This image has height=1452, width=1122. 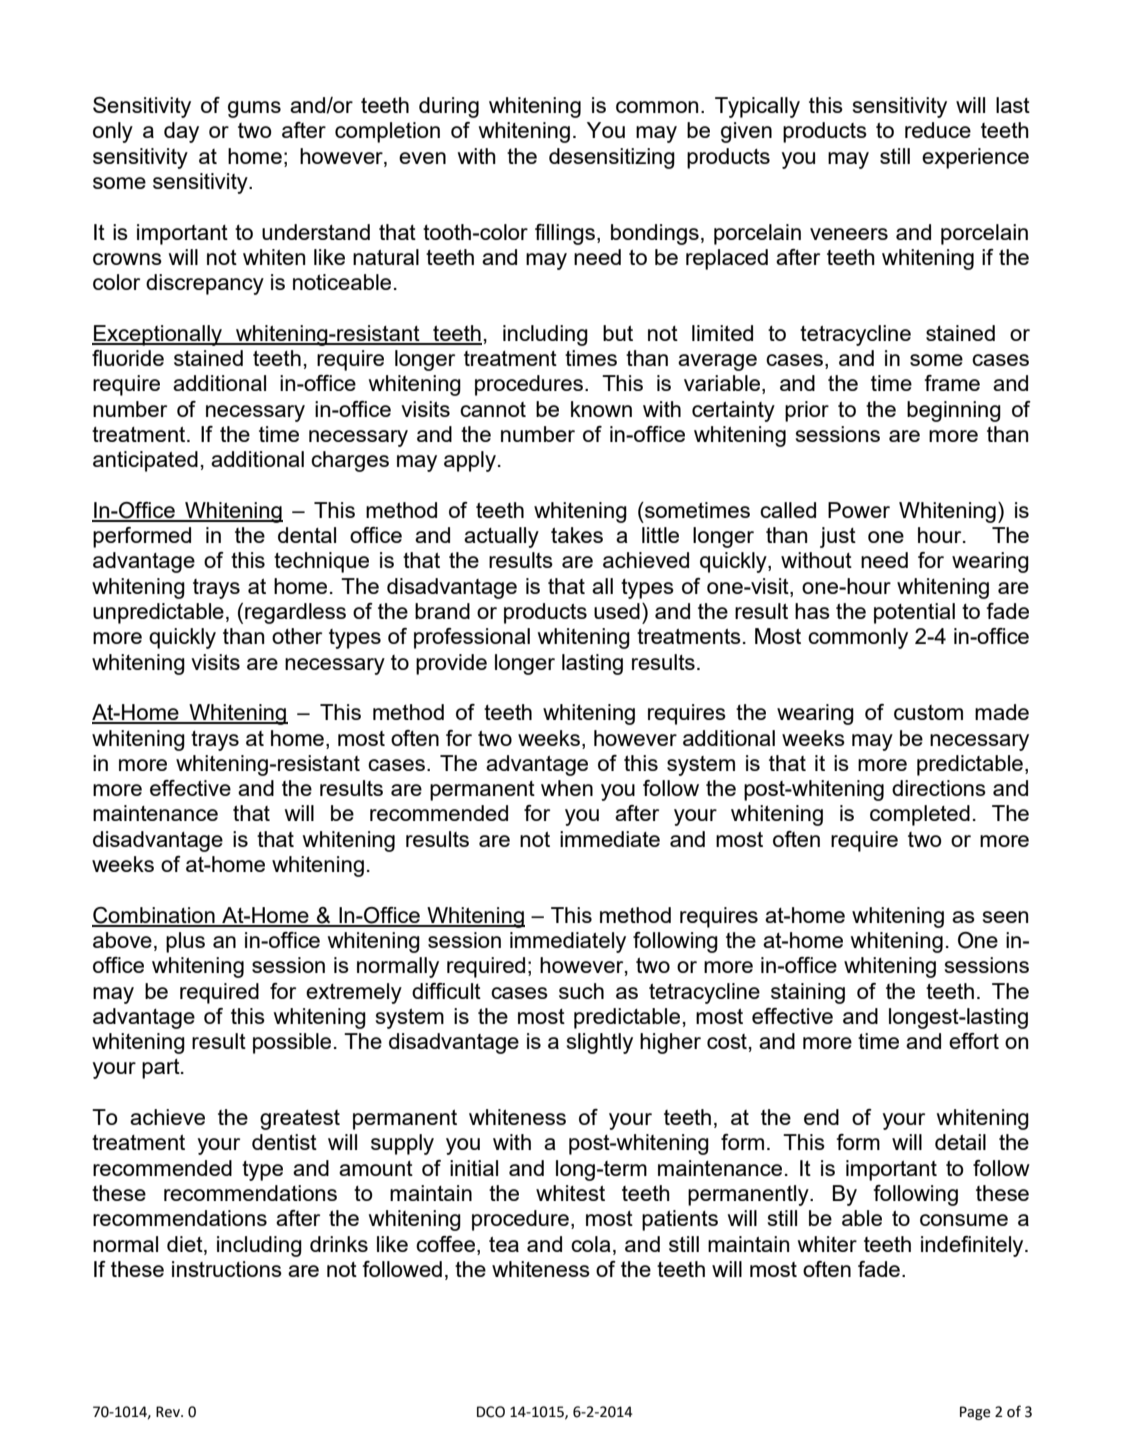 I want to click on potential, so click(x=914, y=613).
